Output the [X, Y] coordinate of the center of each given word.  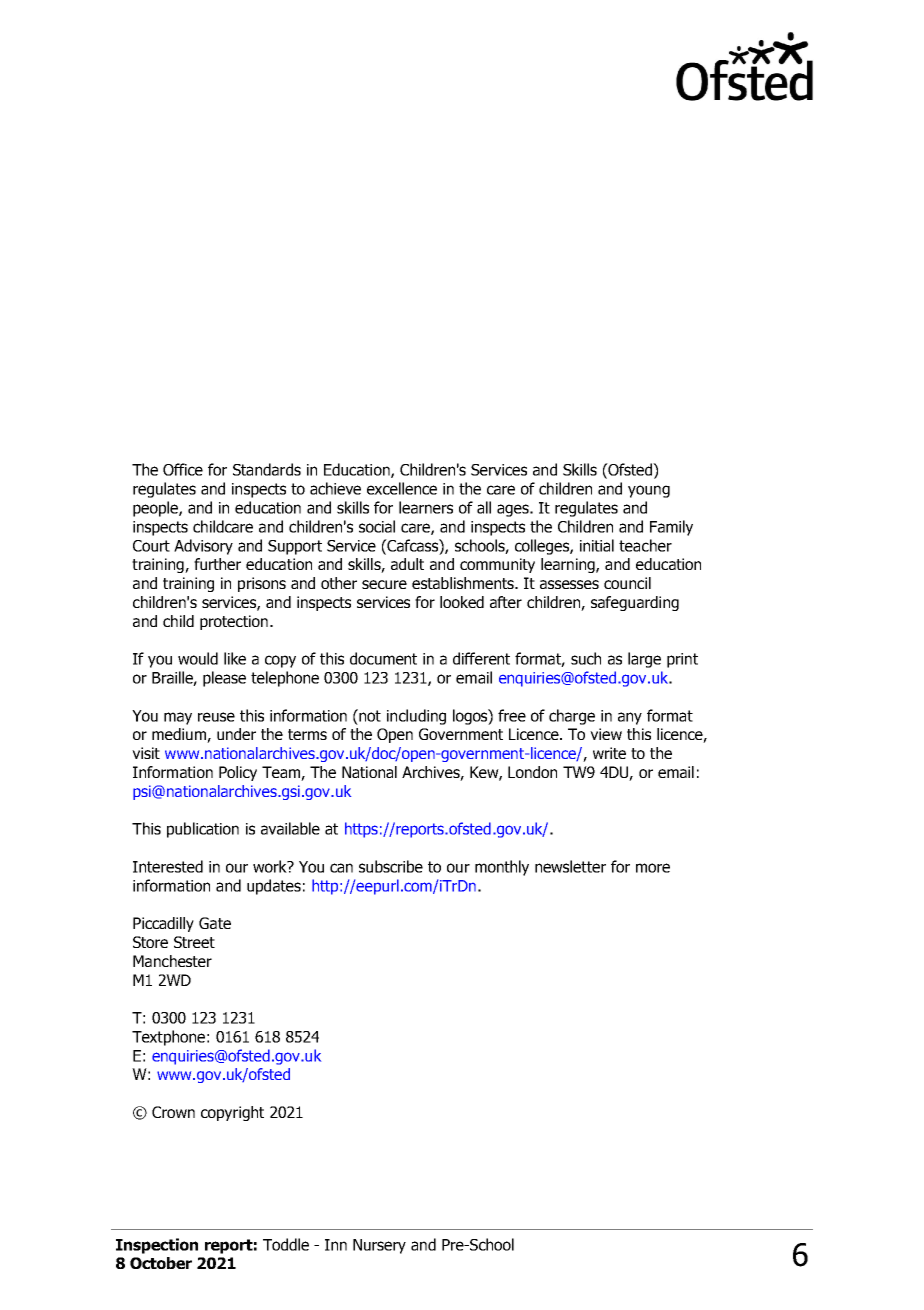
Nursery [379, 1246]
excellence [402, 488]
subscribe [391, 866]
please [224, 679]
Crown [173, 1112]
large [644, 660]
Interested [168, 866]
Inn [336, 1245]
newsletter [570, 866]
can [341, 868]
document [383, 658]
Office [183, 469]
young [649, 491]
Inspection [157, 1246]
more [653, 868]
